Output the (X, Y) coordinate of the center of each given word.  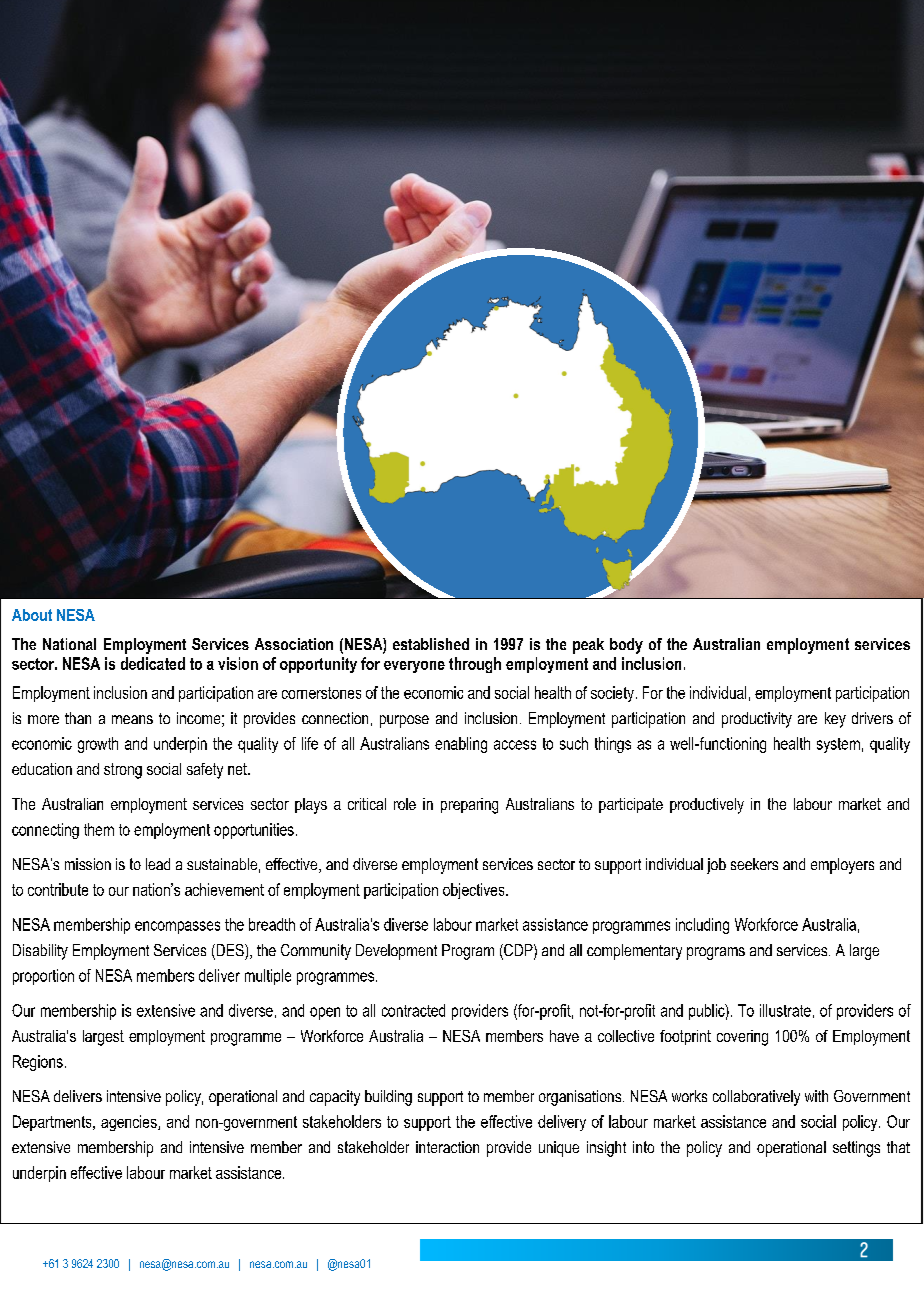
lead (158, 864)
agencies (130, 1123)
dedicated (153, 663)
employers (842, 866)
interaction (447, 1147)
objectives (475, 891)
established (431, 644)
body (626, 646)
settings (856, 1149)
